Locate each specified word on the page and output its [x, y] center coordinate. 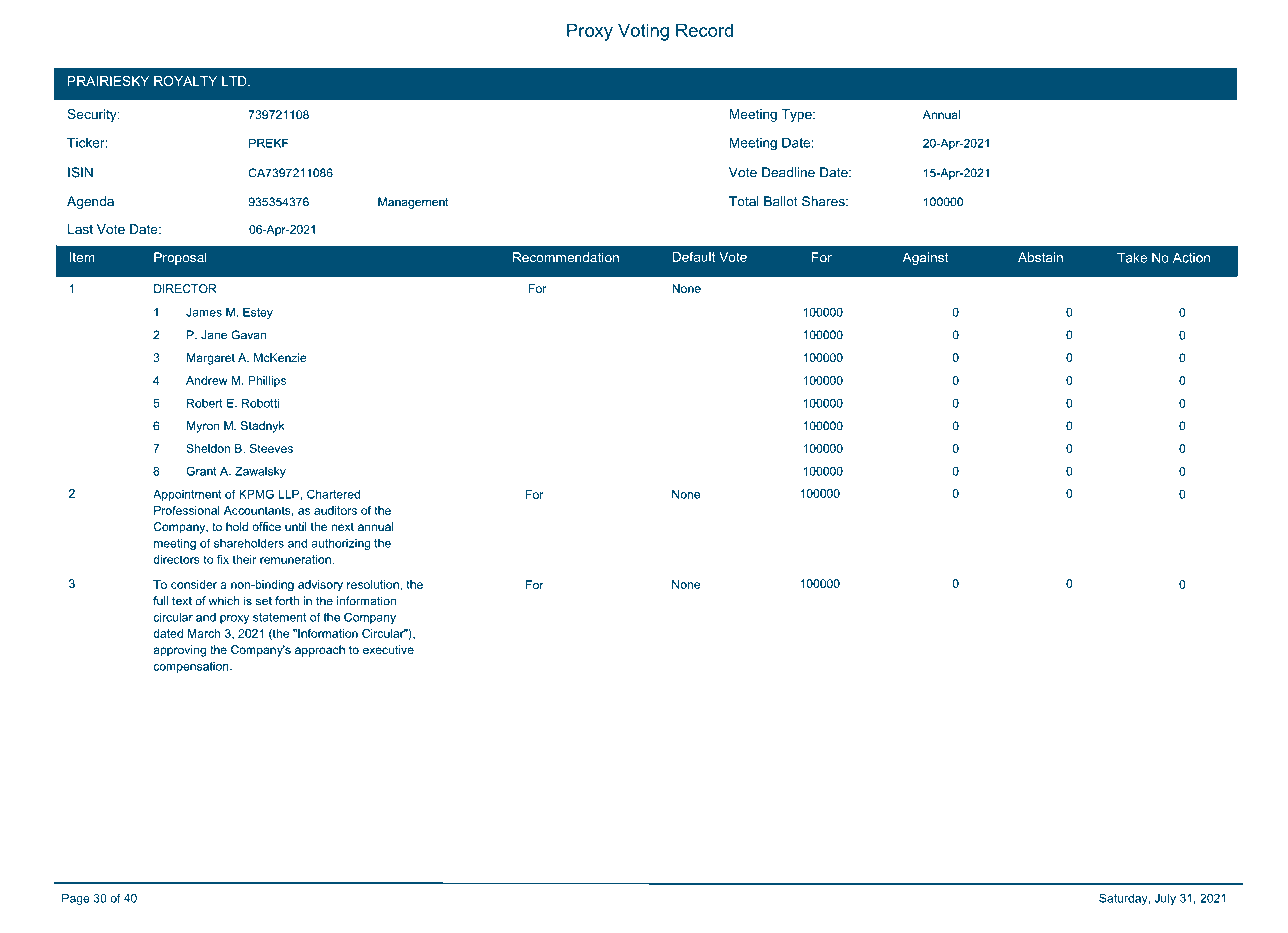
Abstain [1040, 257]
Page [75, 899]
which [224, 601]
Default [694, 257]
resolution [374, 584]
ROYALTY [185, 81]
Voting [643, 32]
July [1165, 899]
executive [388, 649]
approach [320, 651]
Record [704, 30]
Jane [214, 335]
